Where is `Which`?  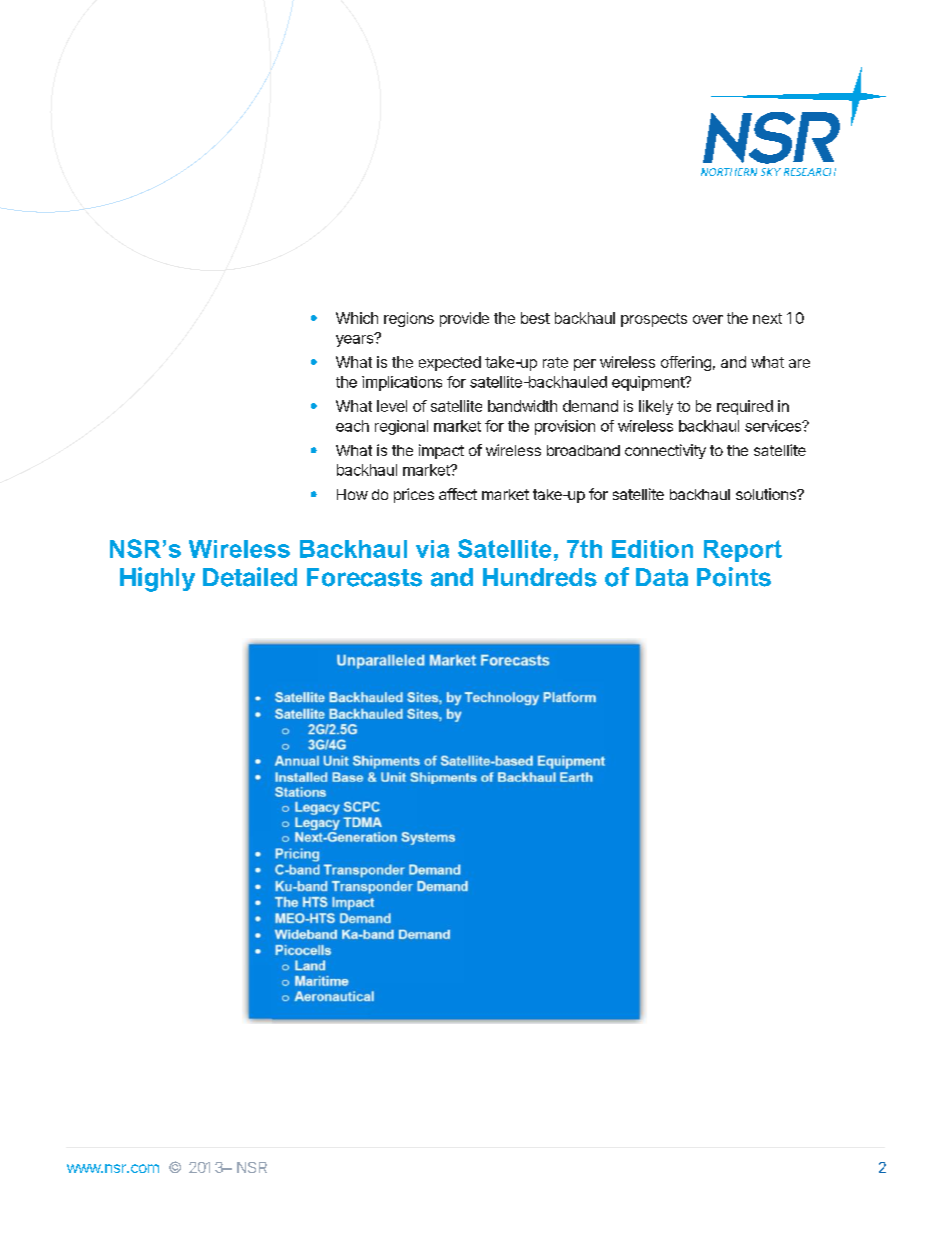 Which is located at coordinates (357, 318).
